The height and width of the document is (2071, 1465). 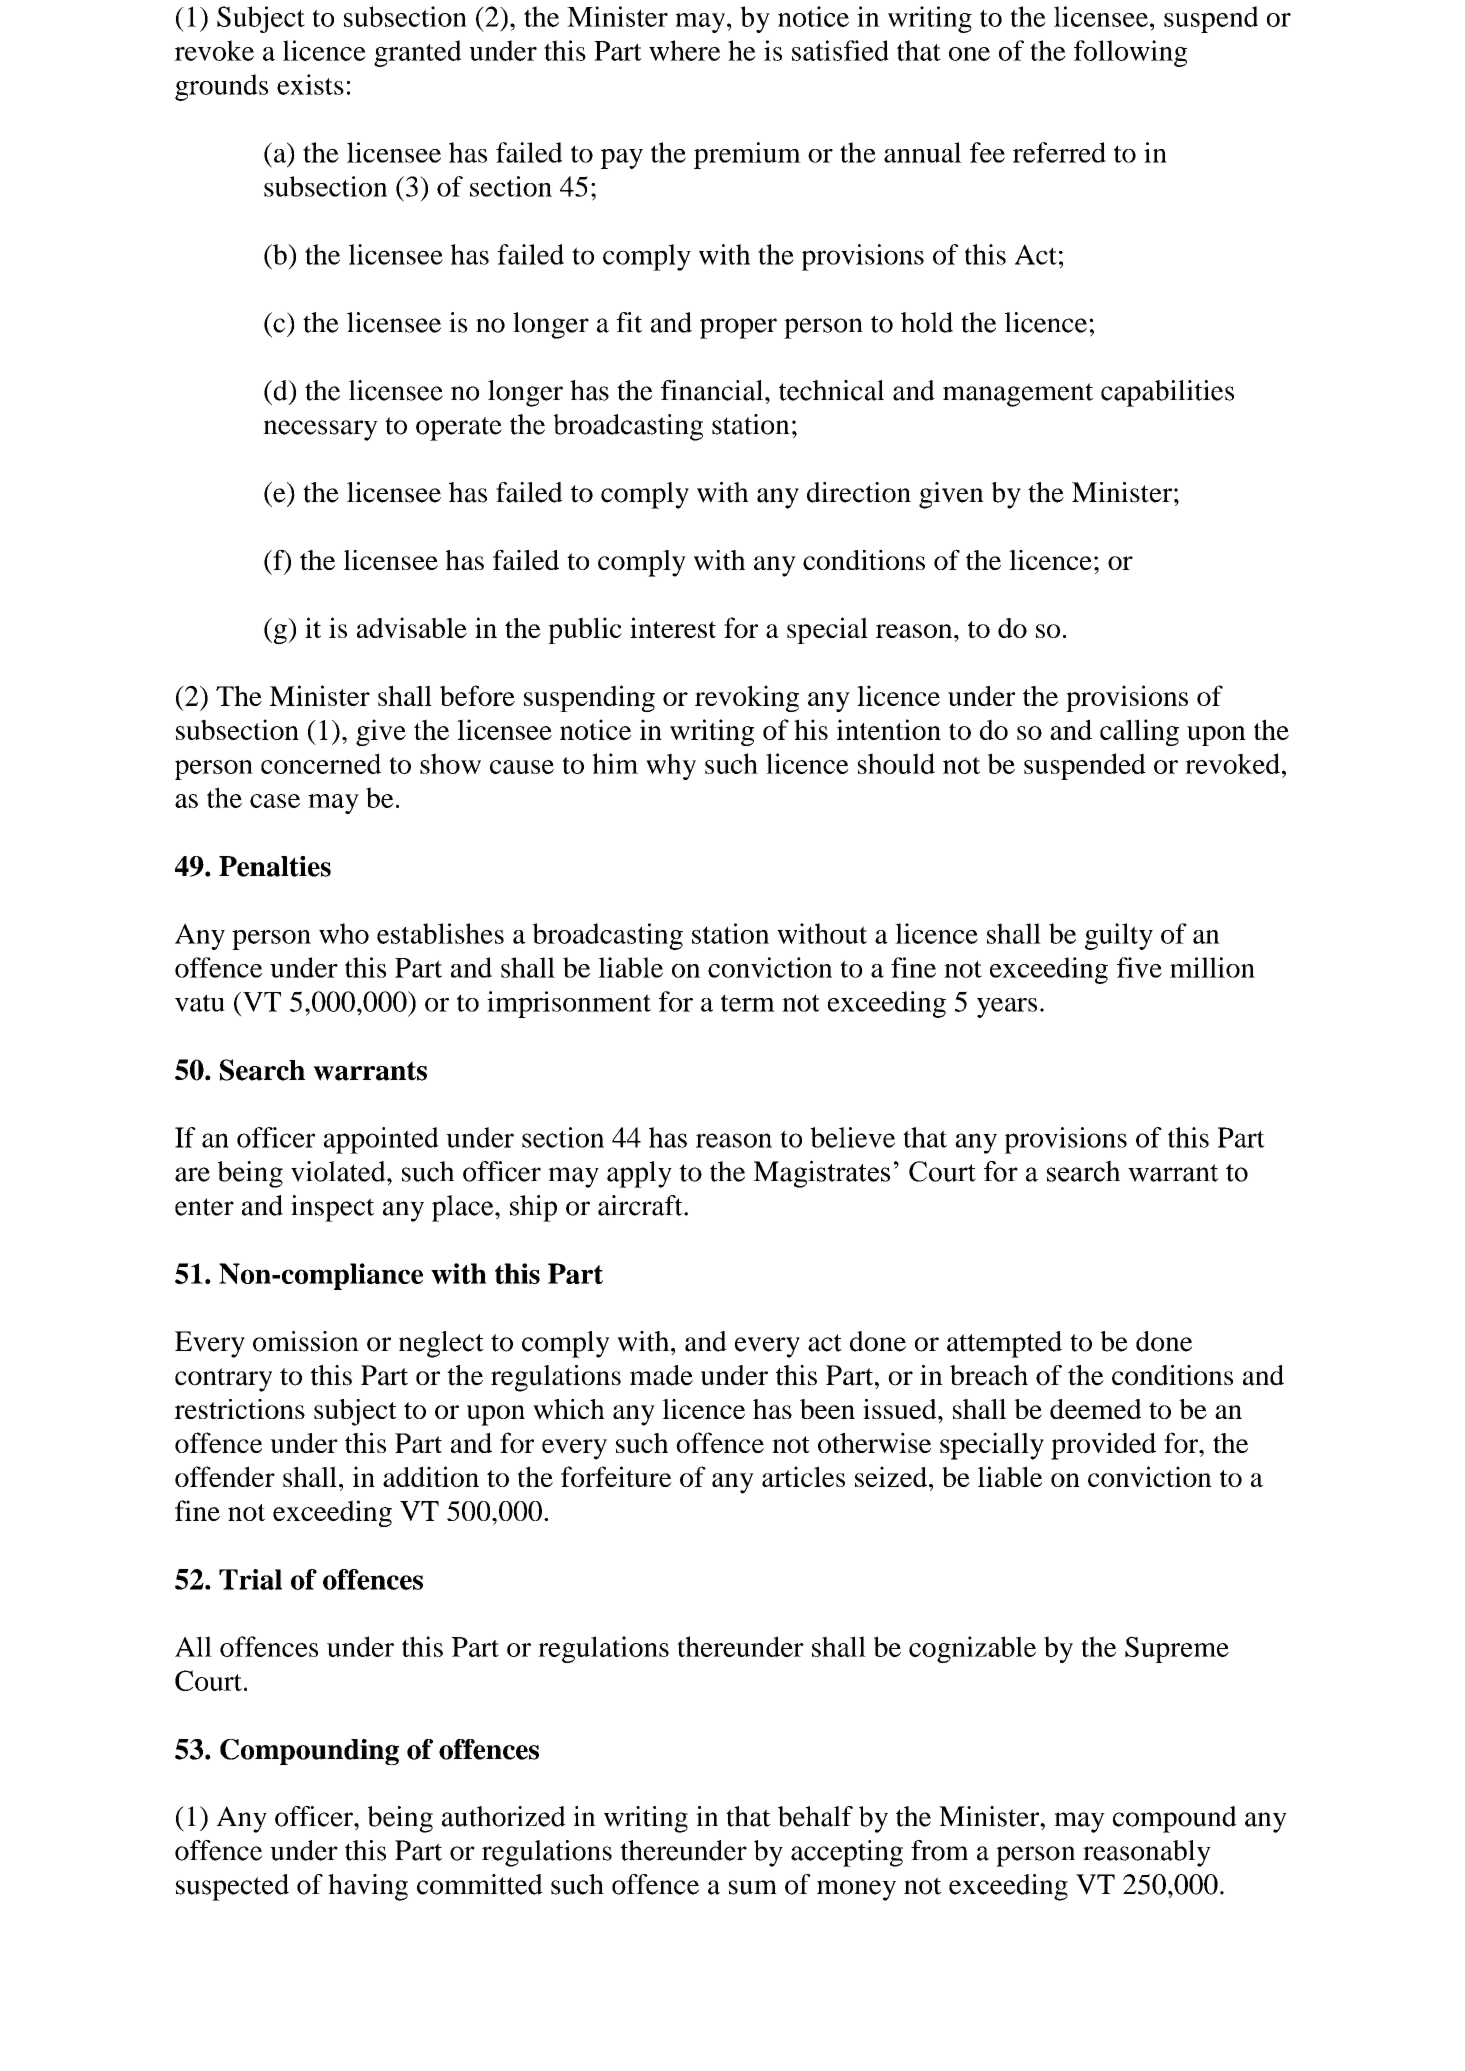 What do you see at coordinates (310, 84) in the document?
I see `exists` at bounding box center [310, 84].
